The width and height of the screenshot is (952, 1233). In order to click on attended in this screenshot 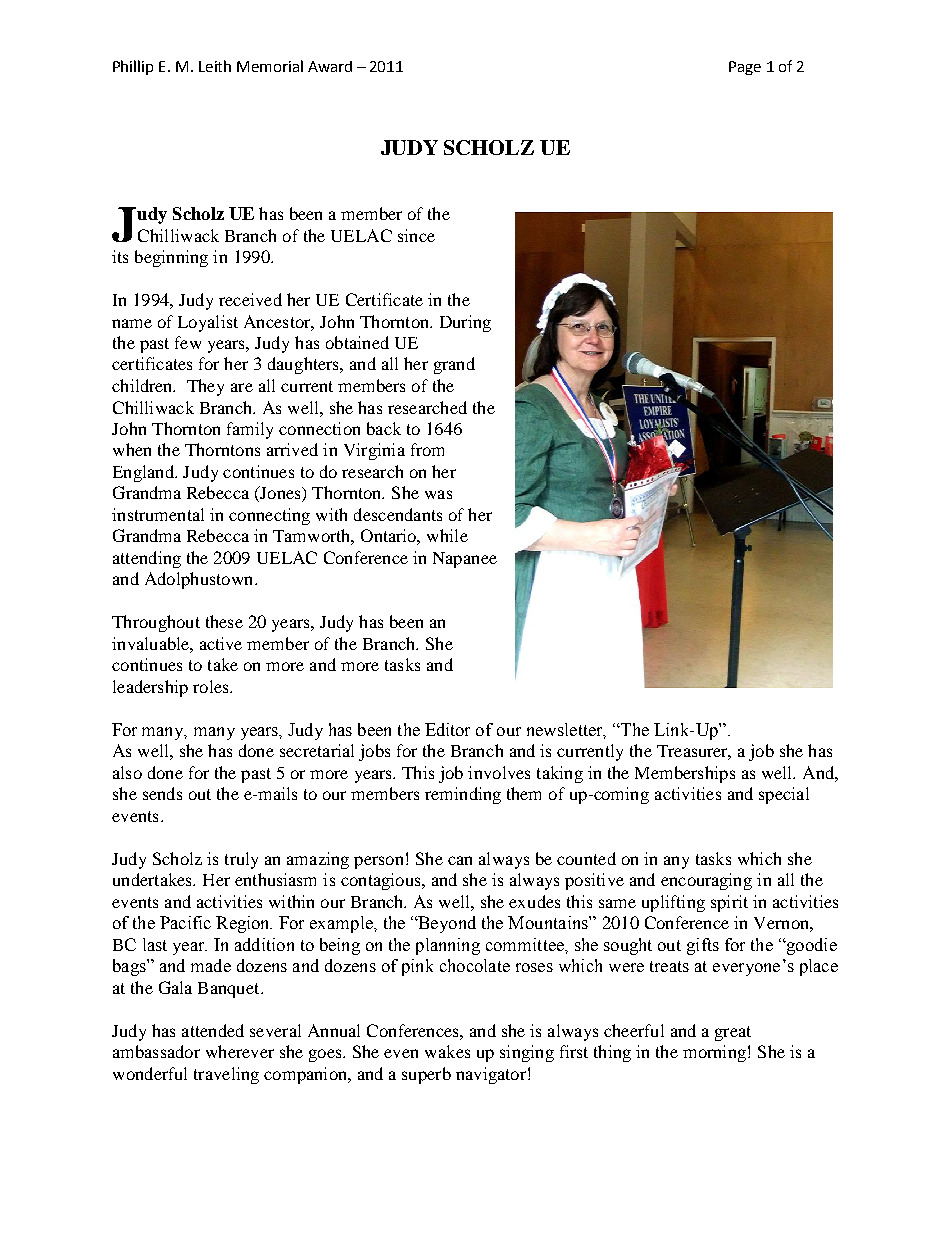, I will do `click(213, 1030)`.
